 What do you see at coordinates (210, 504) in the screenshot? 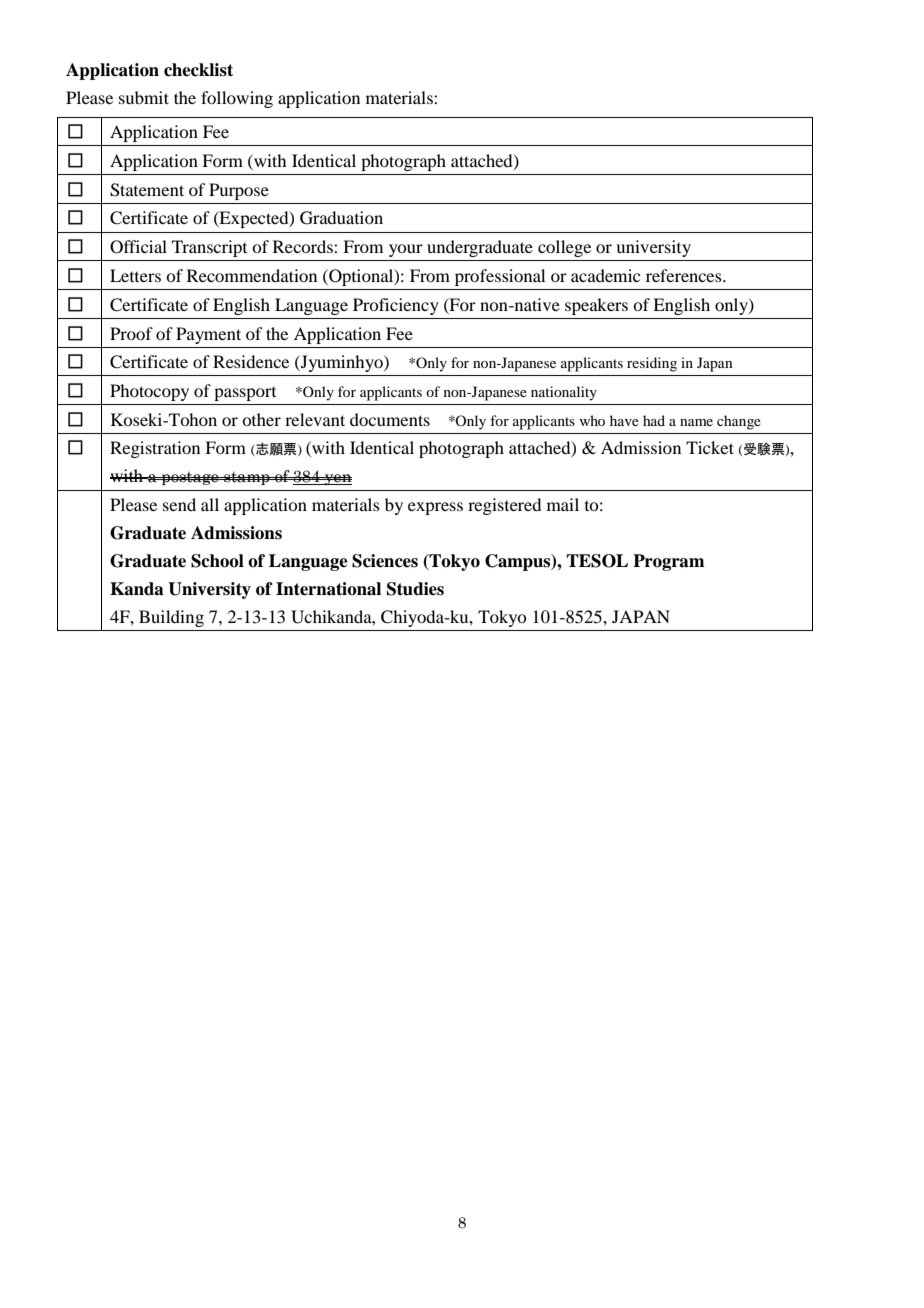
I see `all` at bounding box center [210, 504].
